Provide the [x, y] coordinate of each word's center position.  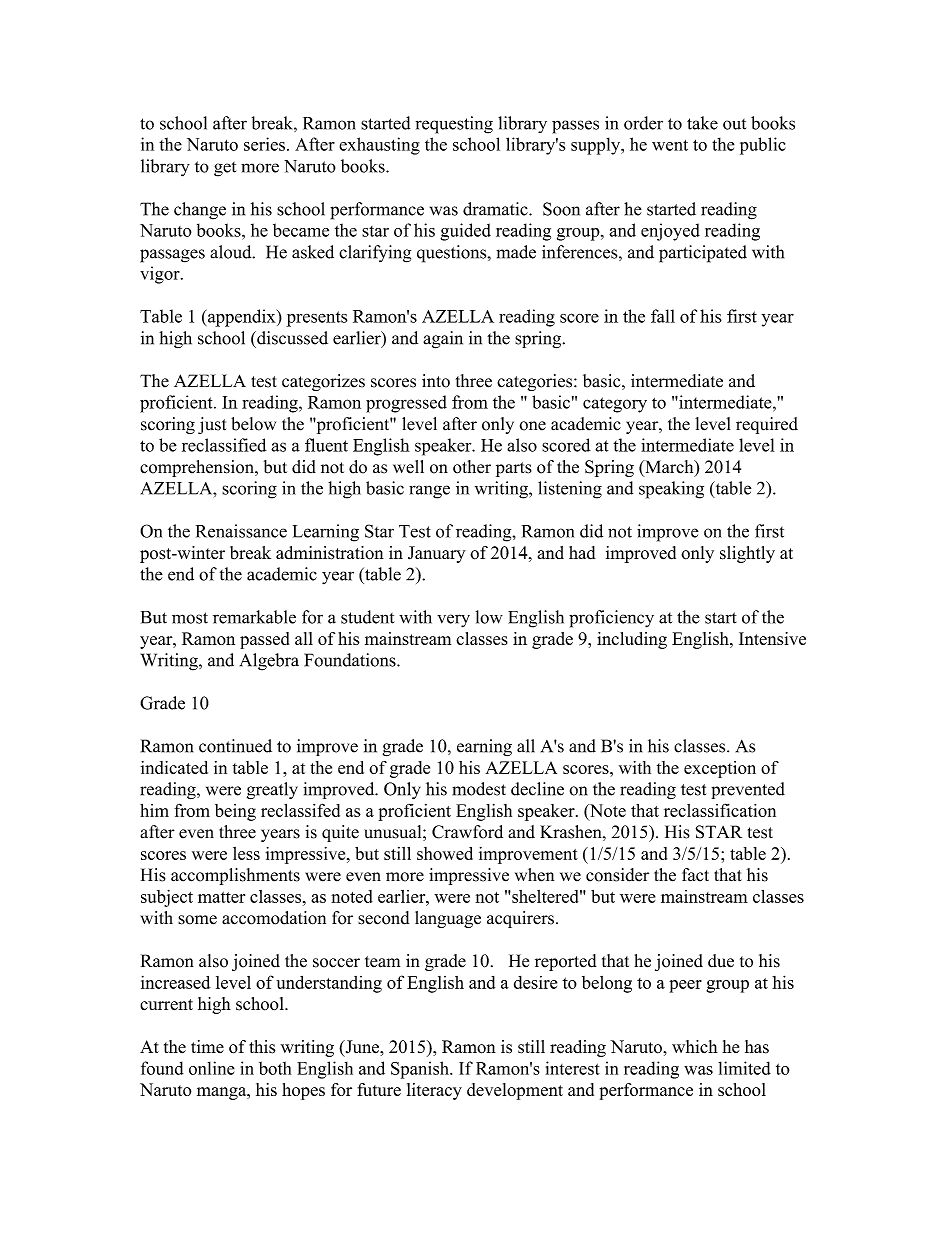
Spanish [421, 1070]
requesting [454, 125]
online [212, 1068]
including [632, 640]
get [225, 169]
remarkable [254, 617]
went [670, 145]
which [695, 1046]
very [453, 621]
